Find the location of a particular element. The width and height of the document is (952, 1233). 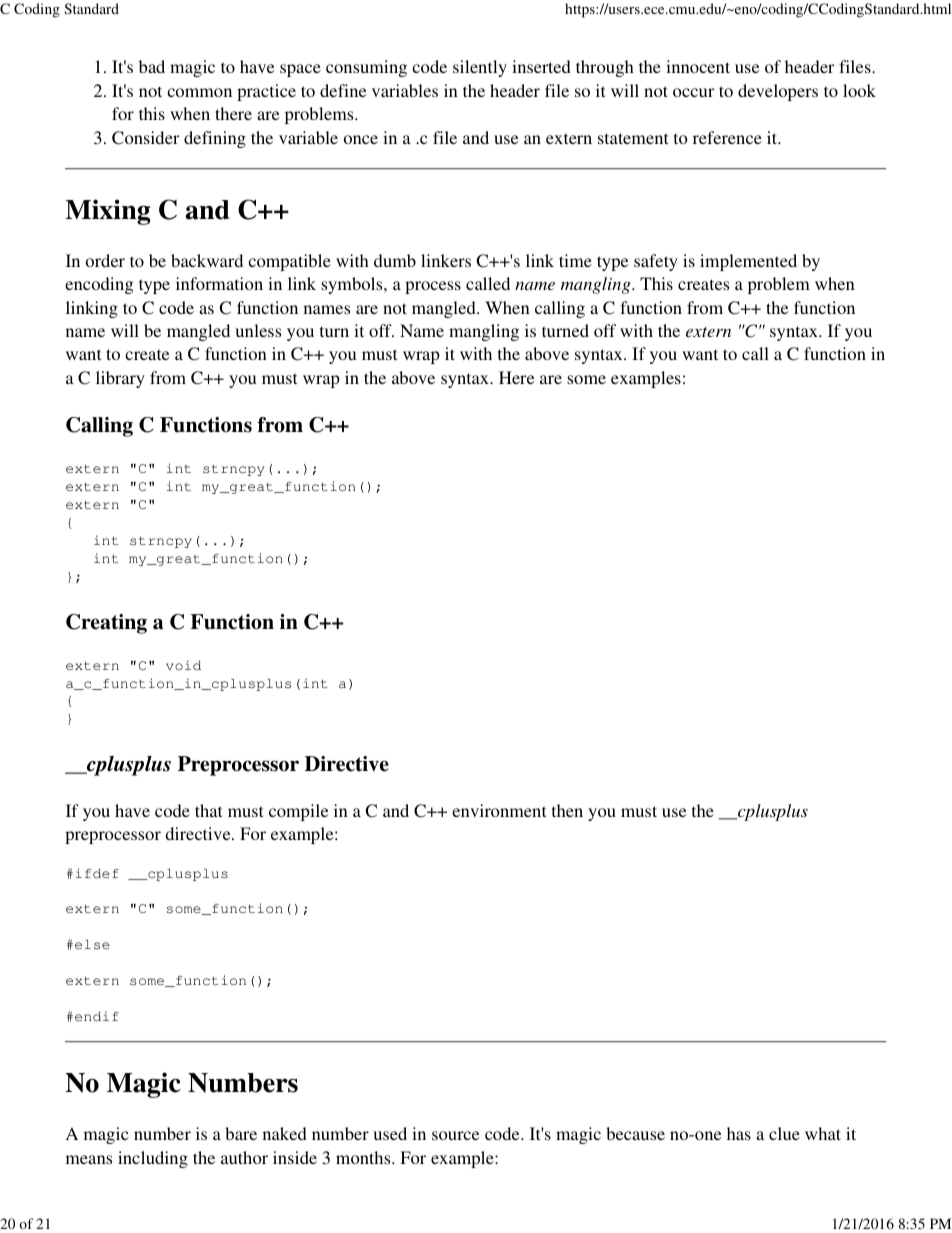

source is located at coordinates (455, 1135).
